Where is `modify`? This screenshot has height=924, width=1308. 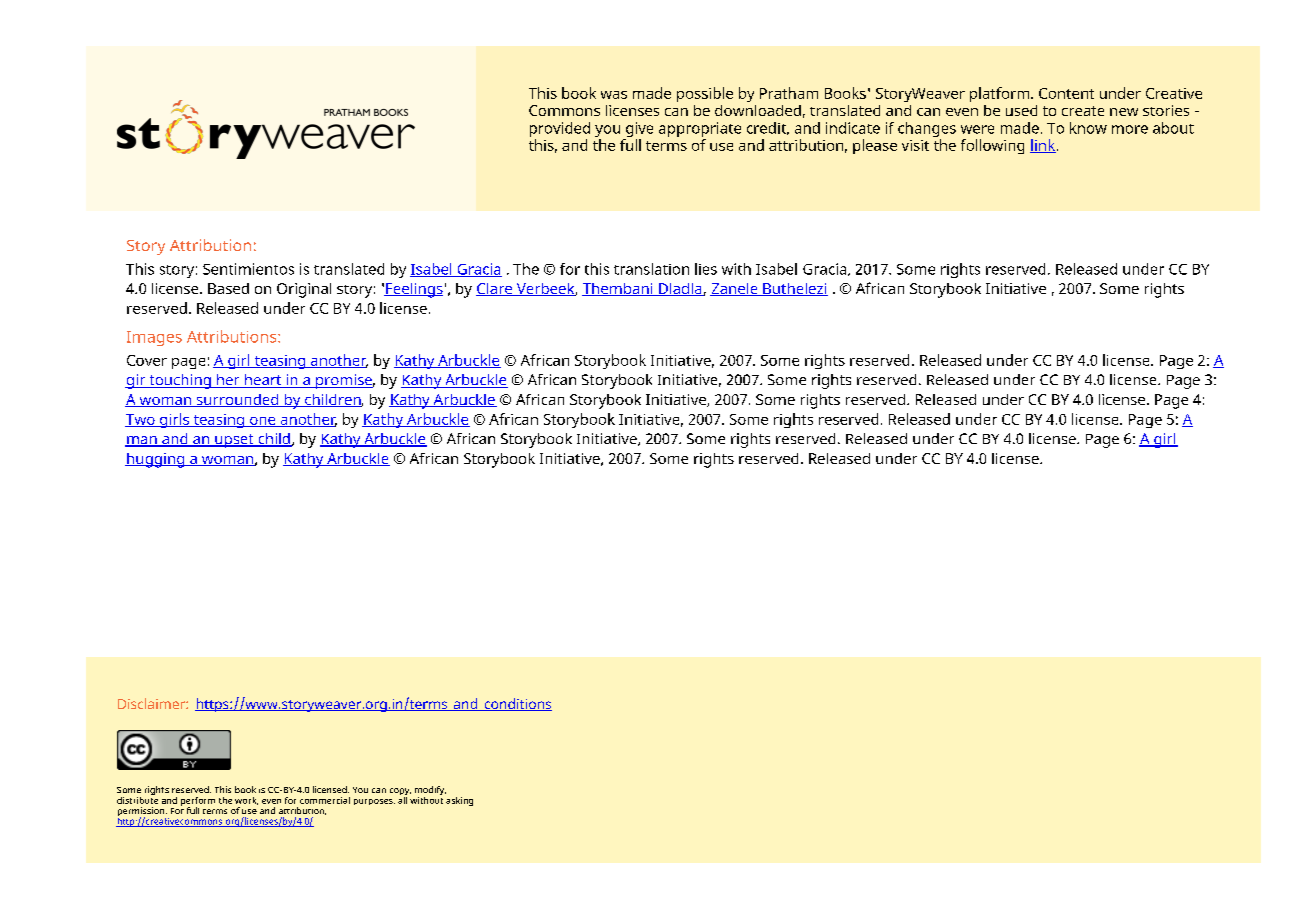
modify is located at coordinates (430, 792).
